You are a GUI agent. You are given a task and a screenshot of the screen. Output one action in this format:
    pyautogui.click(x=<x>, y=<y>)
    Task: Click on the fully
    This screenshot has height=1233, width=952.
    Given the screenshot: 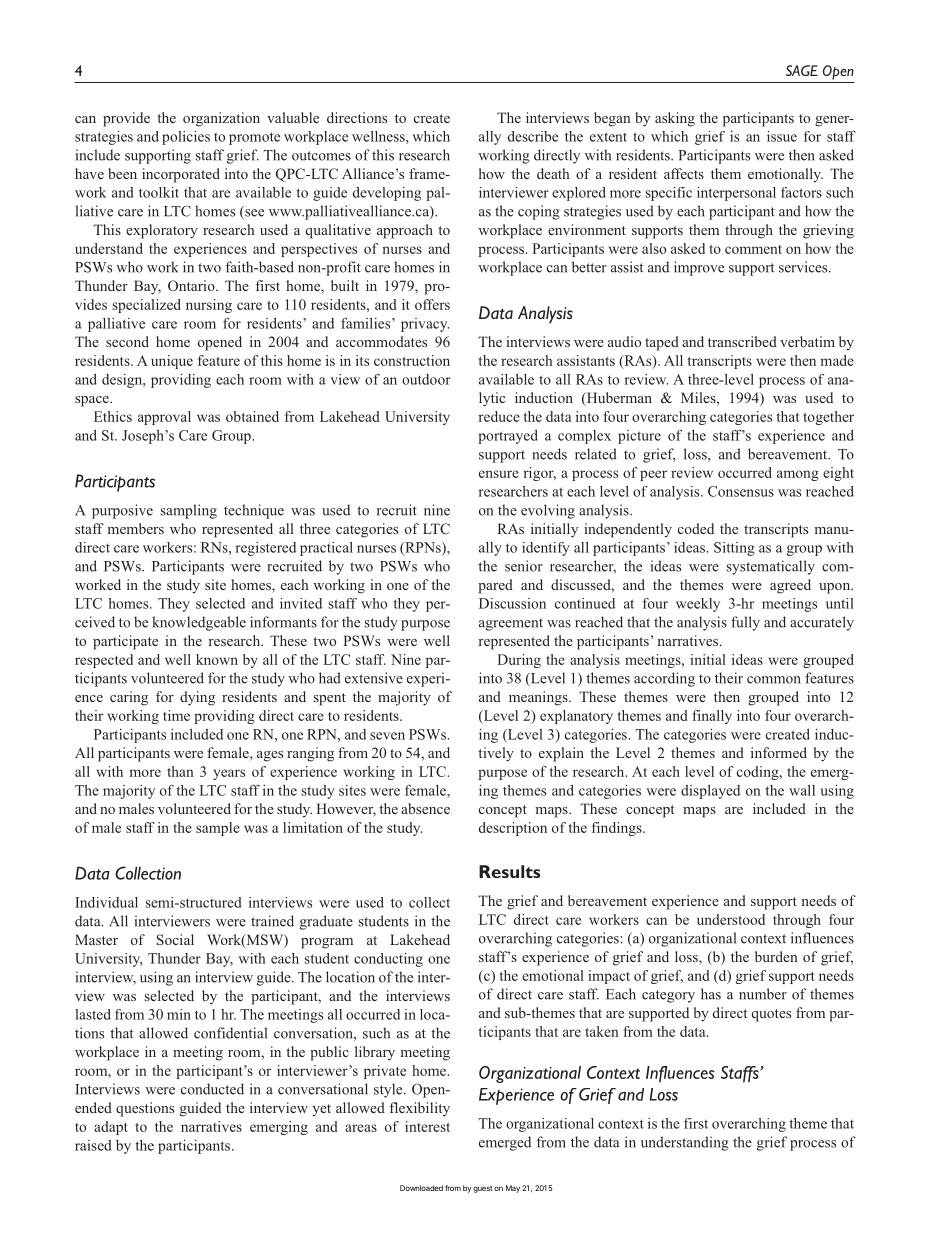 What is the action you would take?
    pyautogui.click(x=745, y=623)
